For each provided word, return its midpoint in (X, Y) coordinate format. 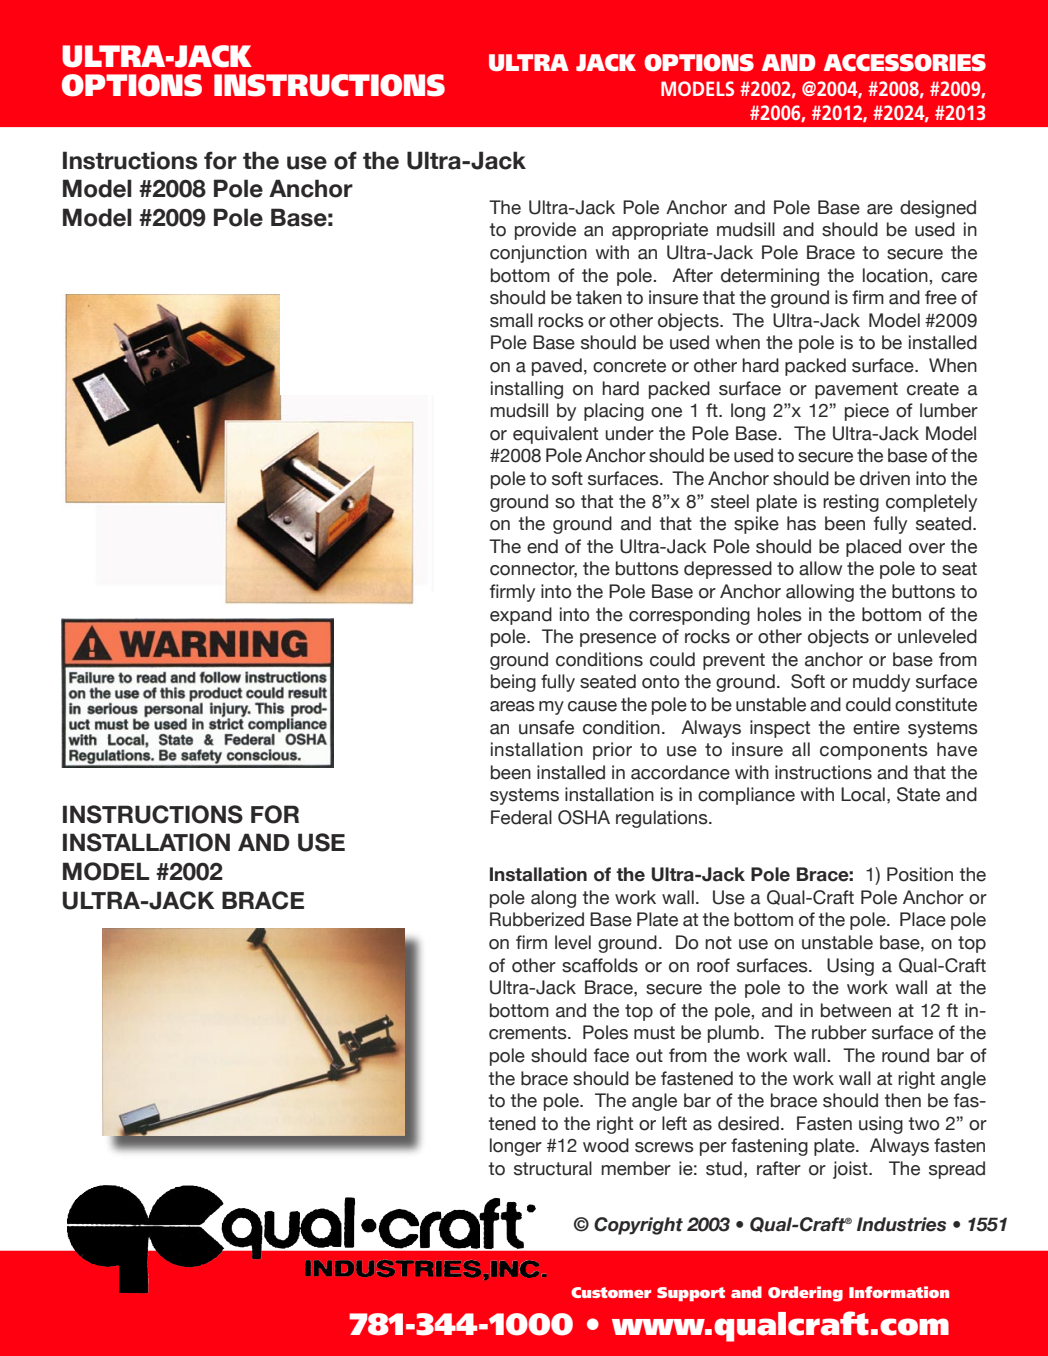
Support (691, 1294)
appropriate (660, 231)
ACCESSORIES (905, 63)
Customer (611, 1292)
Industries (901, 1224)
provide (545, 231)
